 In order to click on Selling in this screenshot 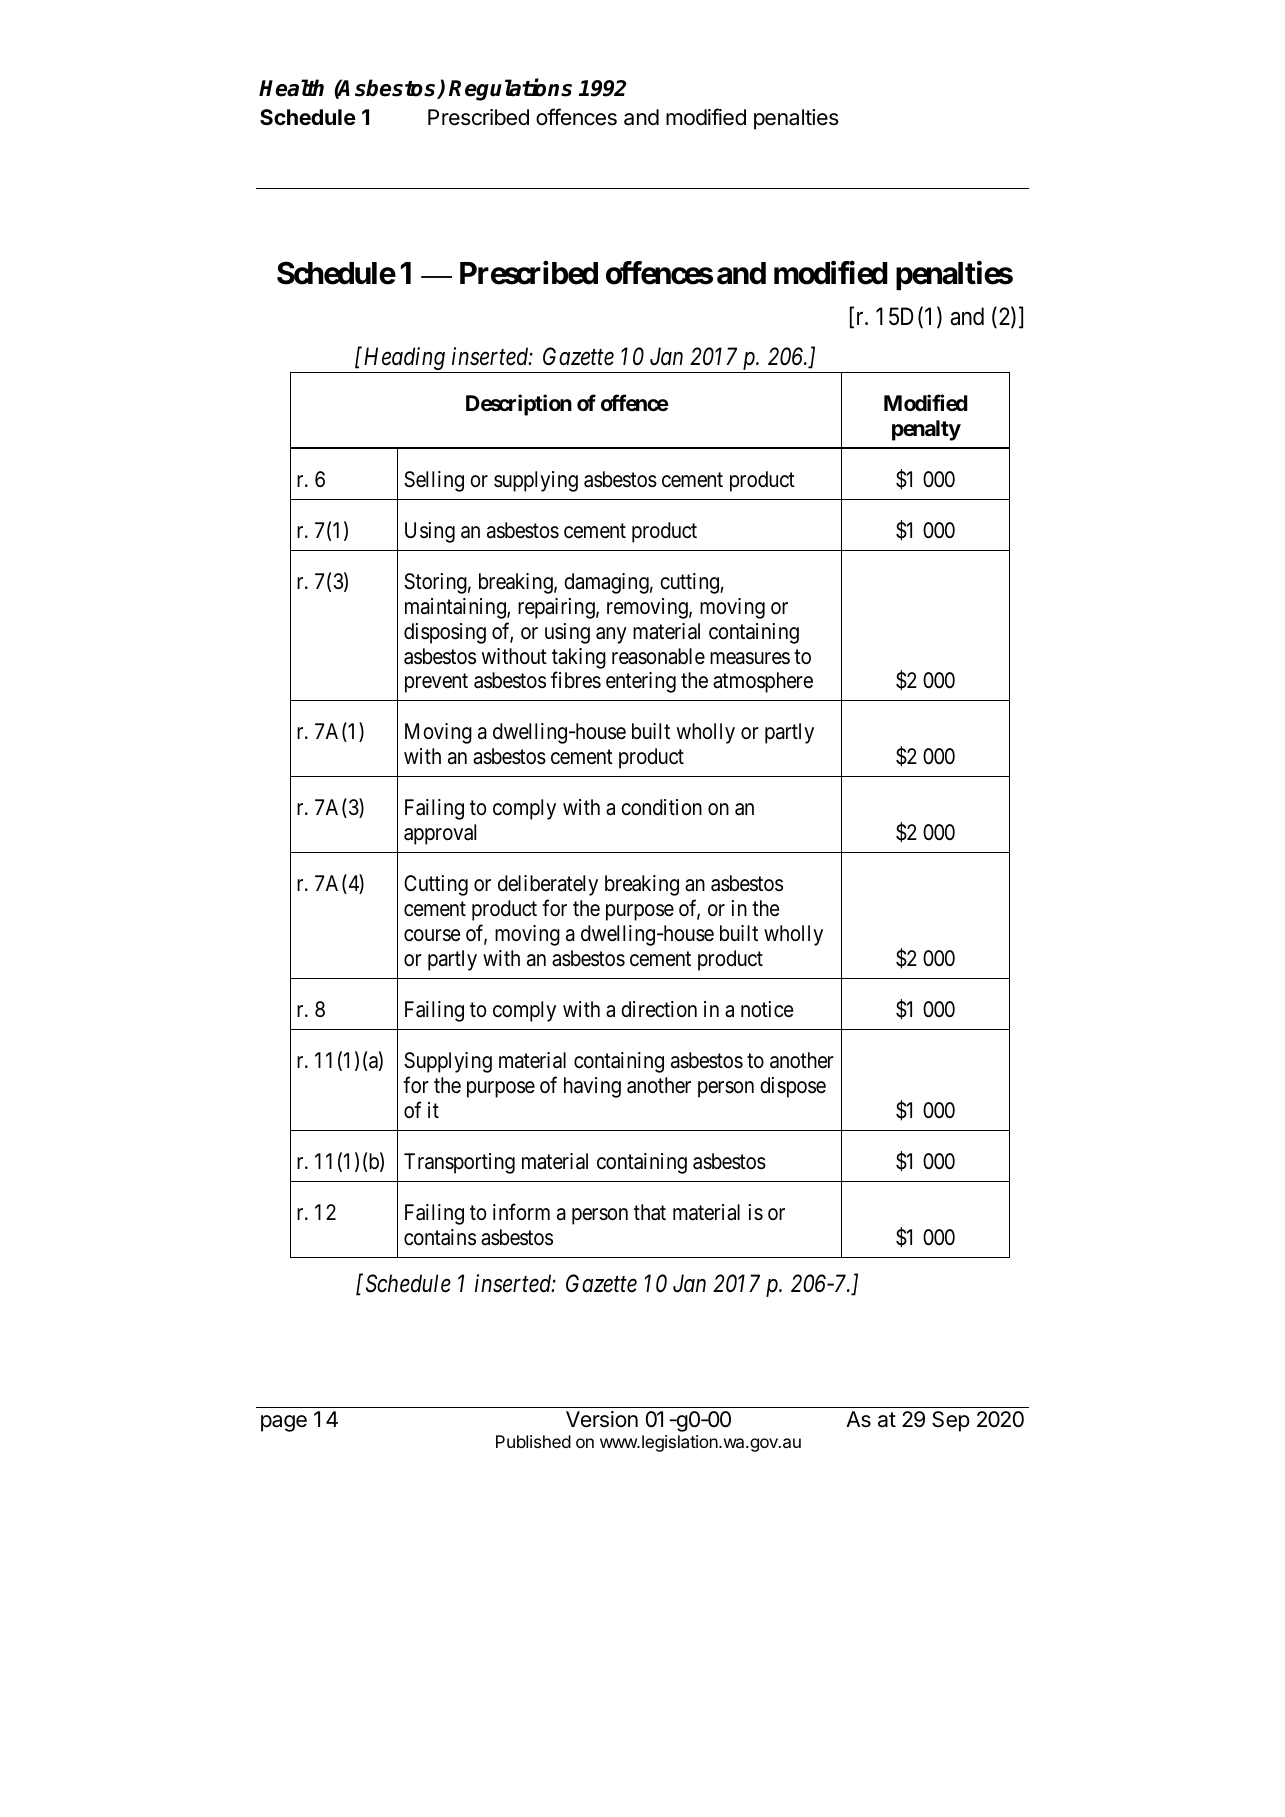, I will do `click(434, 481)`.
